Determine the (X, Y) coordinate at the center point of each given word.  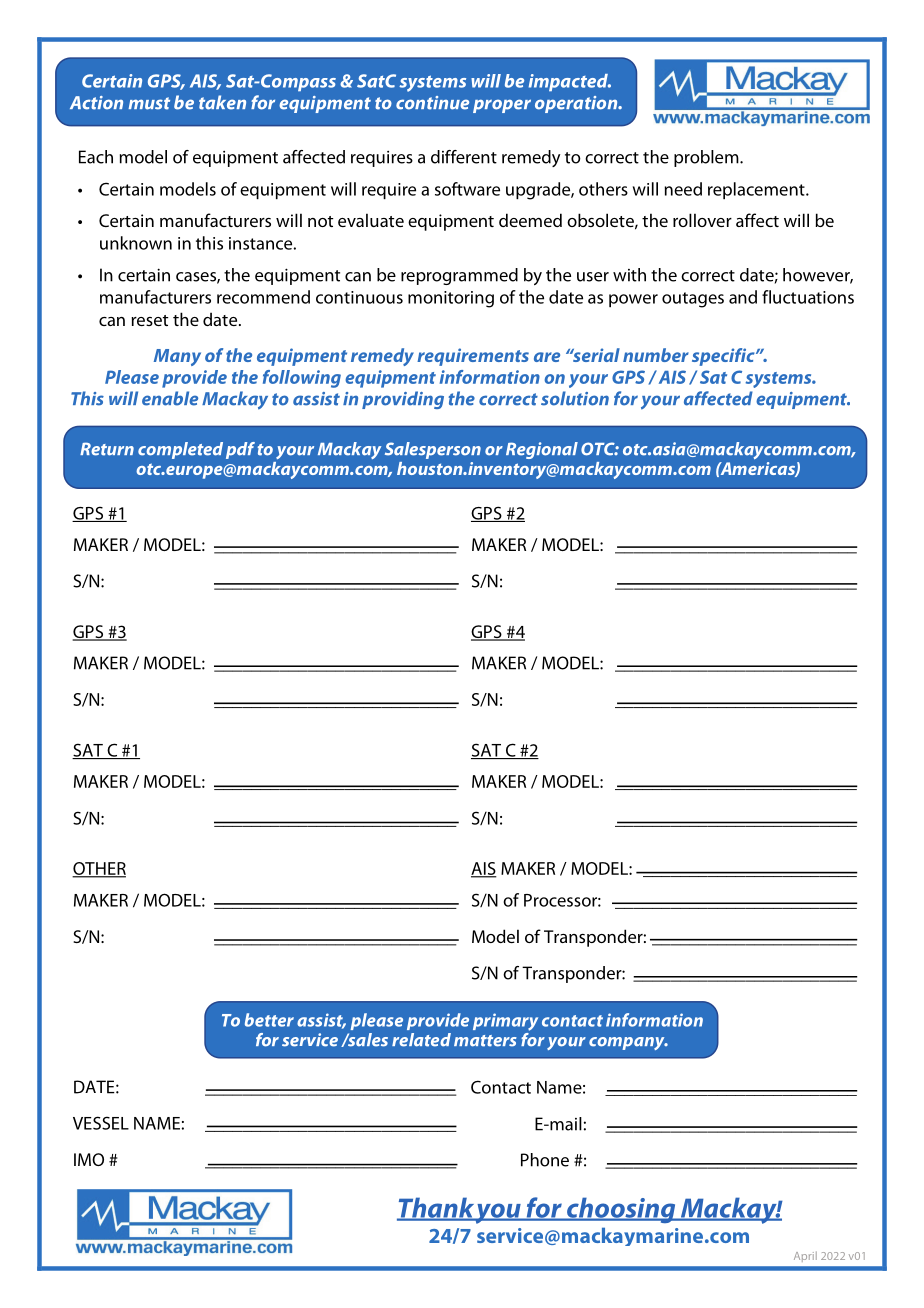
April (805, 1256)
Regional (542, 450)
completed (180, 450)
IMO (89, 1159)
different (464, 157)
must (149, 103)
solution (575, 398)
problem (707, 158)
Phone (545, 1160)
